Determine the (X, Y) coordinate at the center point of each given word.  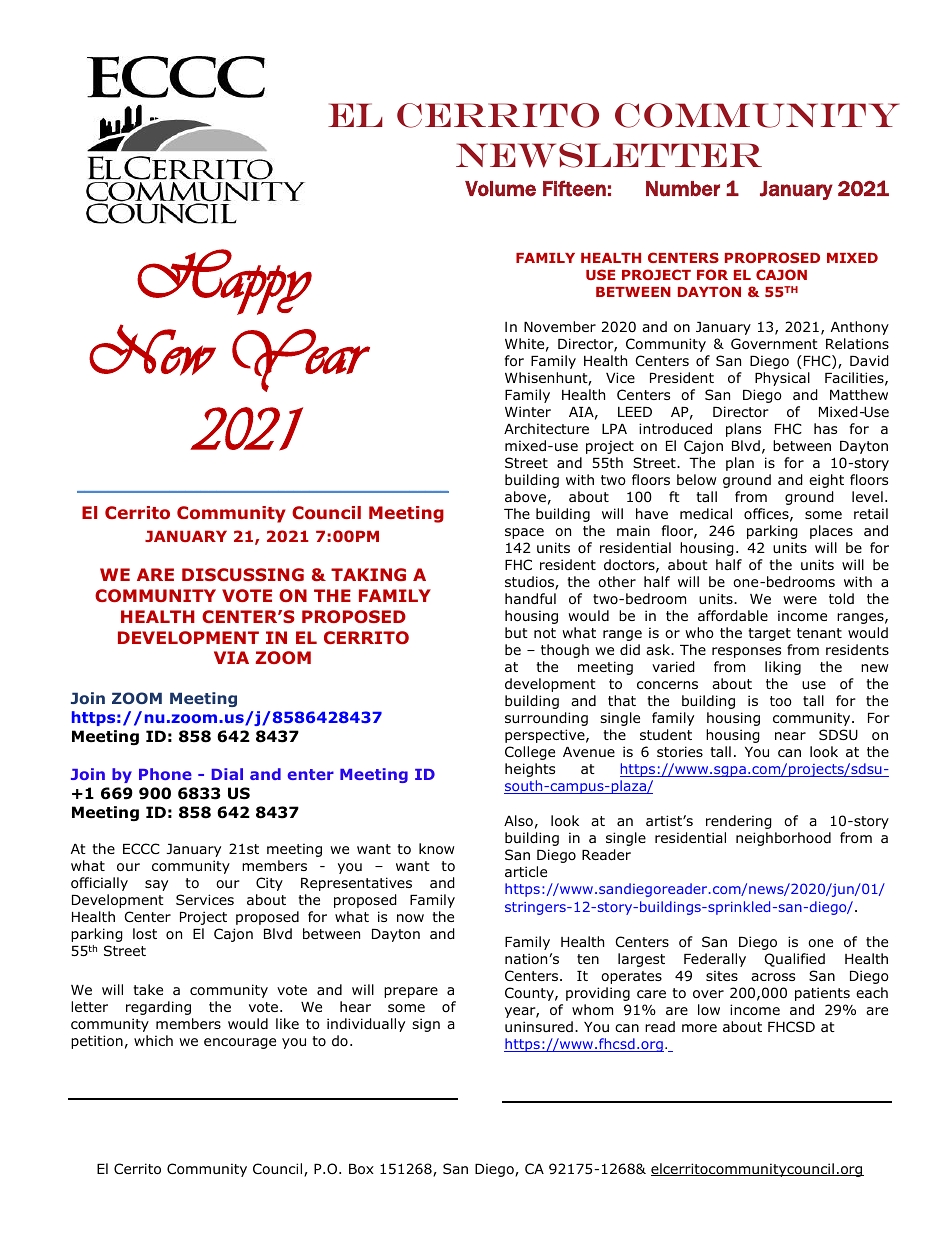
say (156, 885)
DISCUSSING (243, 574)
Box (361, 1169)
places (831, 532)
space (524, 533)
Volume (500, 189)
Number (683, 189)
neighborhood (783, 839)
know (436, 849)
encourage (240, 1043)
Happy (224, 282)
